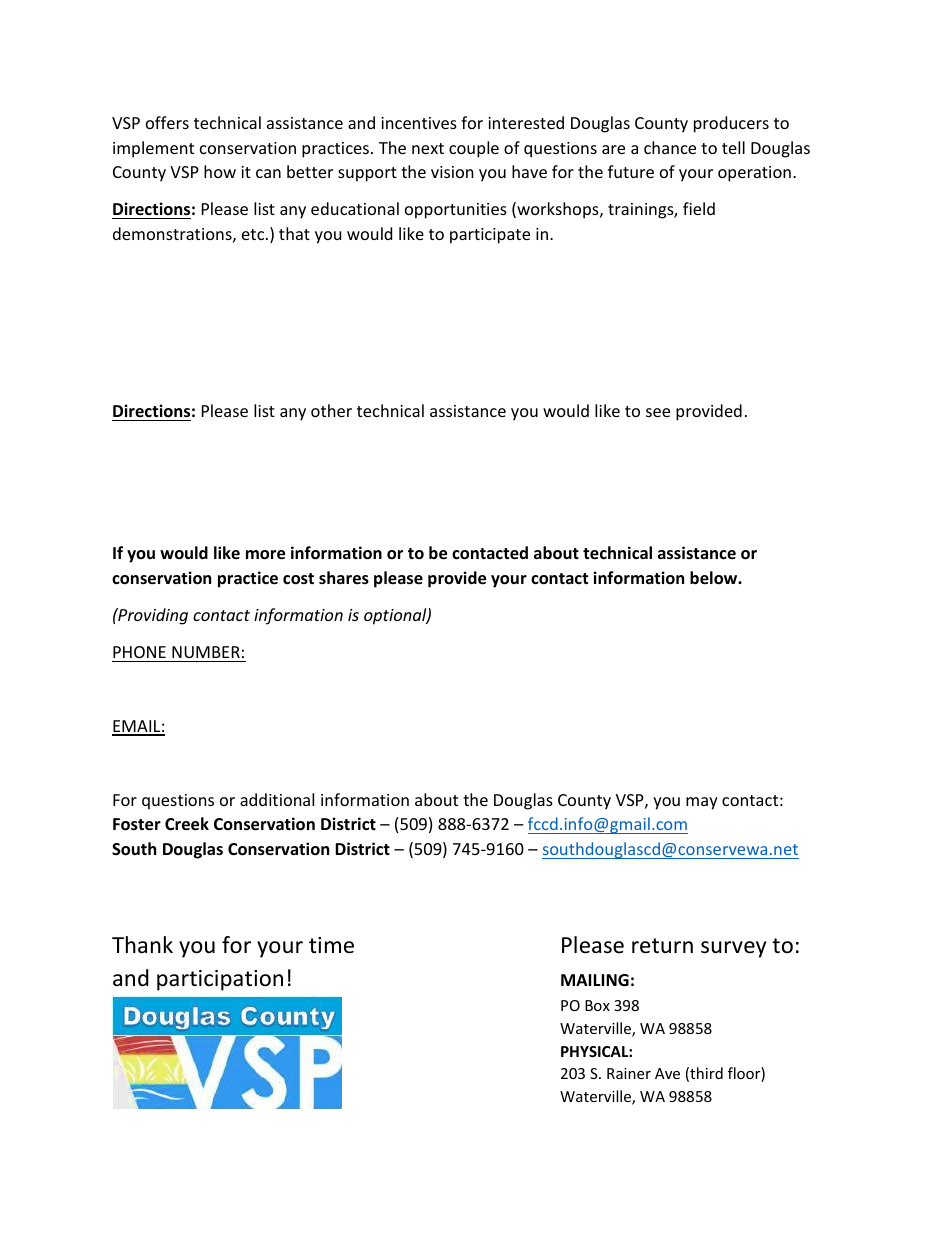 This page has height=1233, width=952. Describe the element at coordinates (662, 946) in the page. I see `return` at that location.
